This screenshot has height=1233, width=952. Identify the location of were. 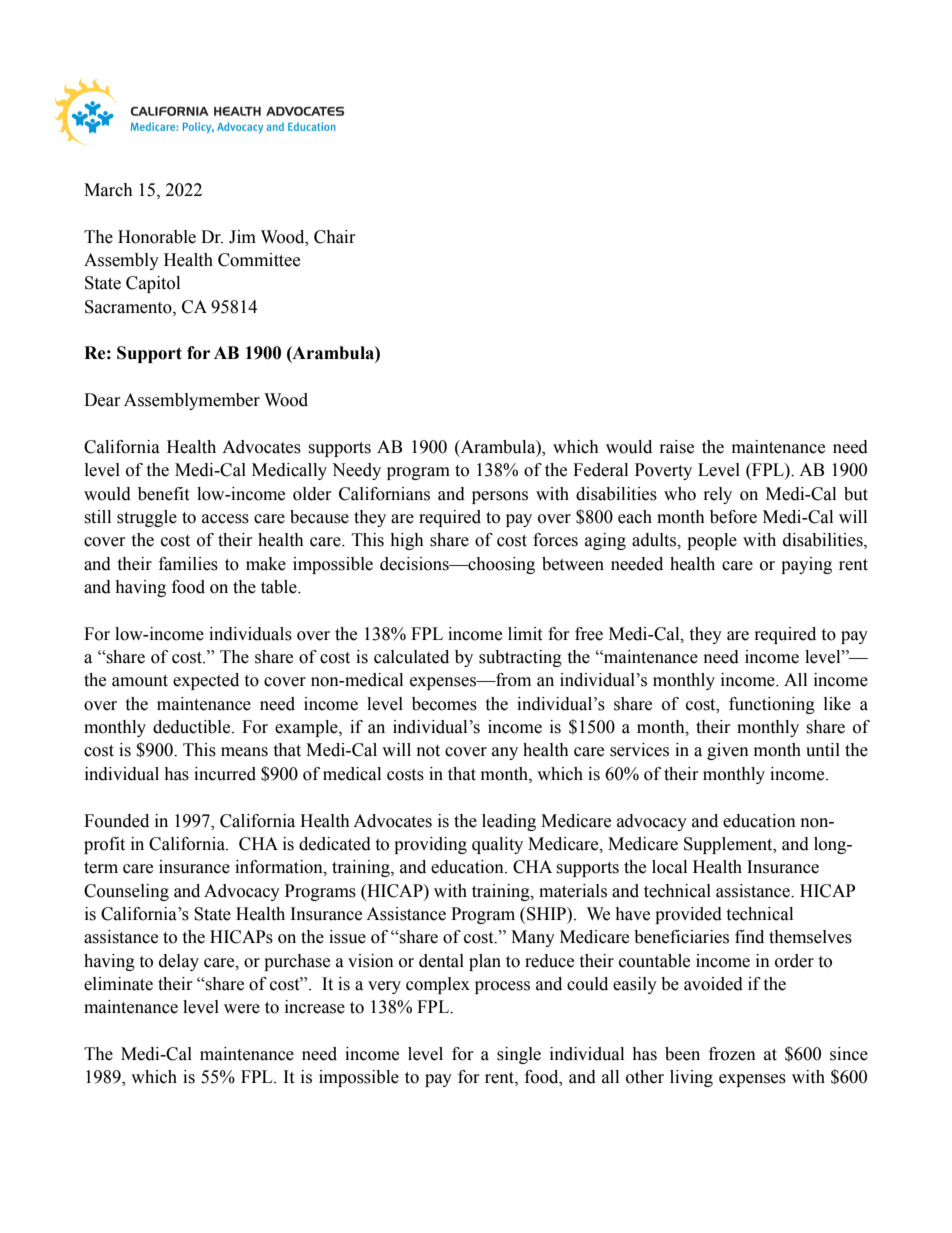
(242, 1009).
